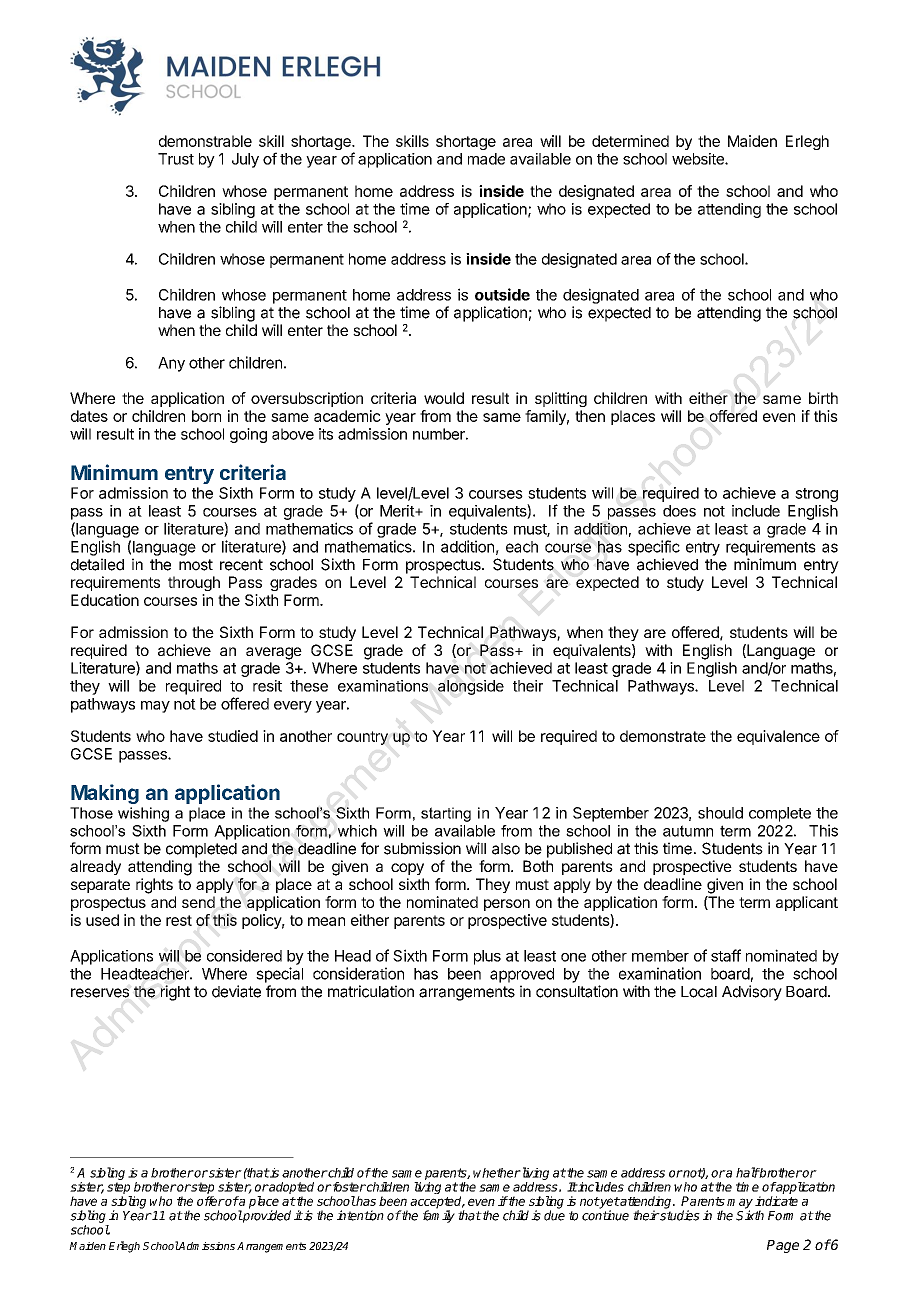 This document has height=1308, width=924. I want to click on made, so click(486, 159).
